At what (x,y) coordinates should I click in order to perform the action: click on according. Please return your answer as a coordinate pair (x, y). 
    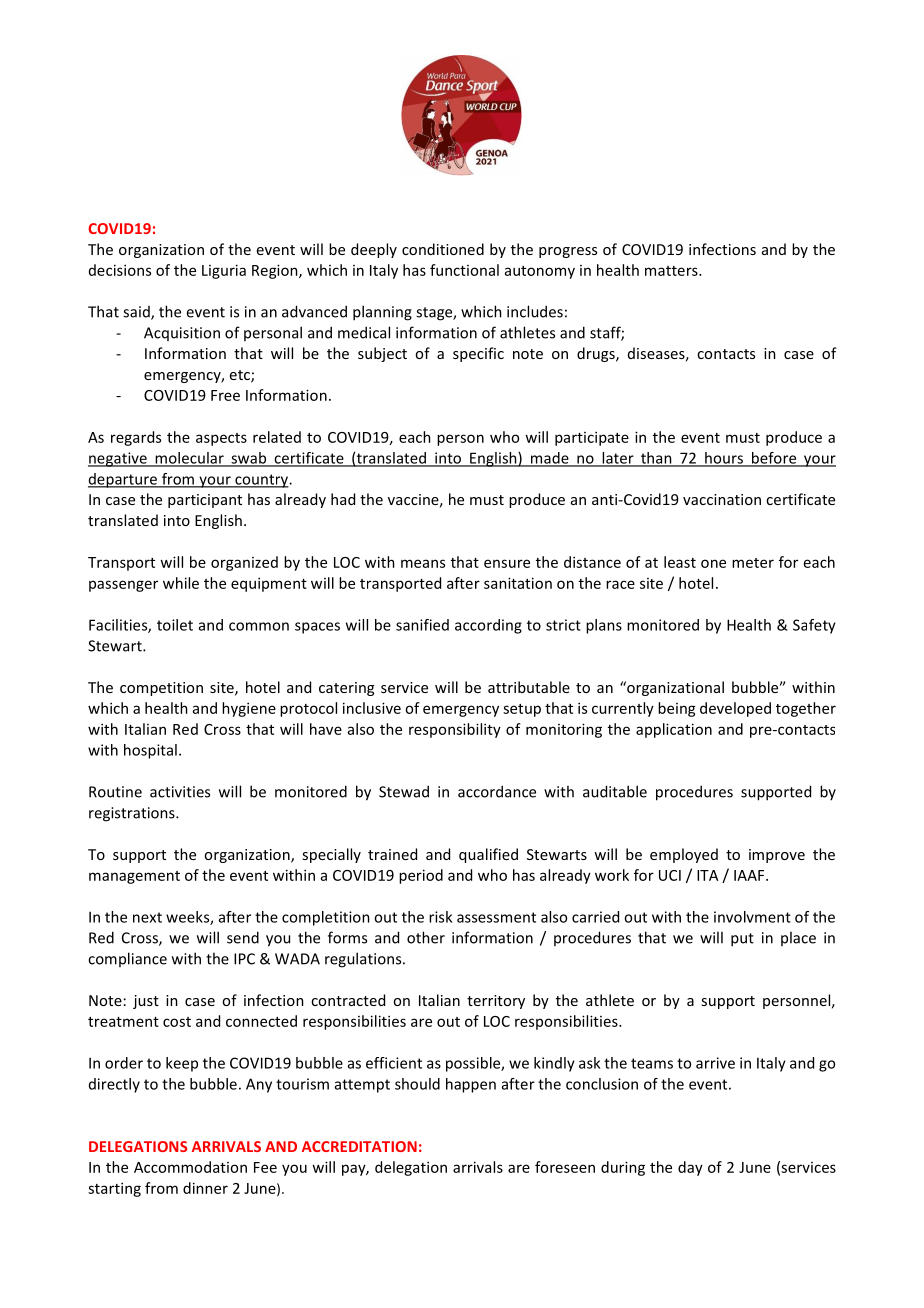
    Looking at the image, I should click on (488, 626).
